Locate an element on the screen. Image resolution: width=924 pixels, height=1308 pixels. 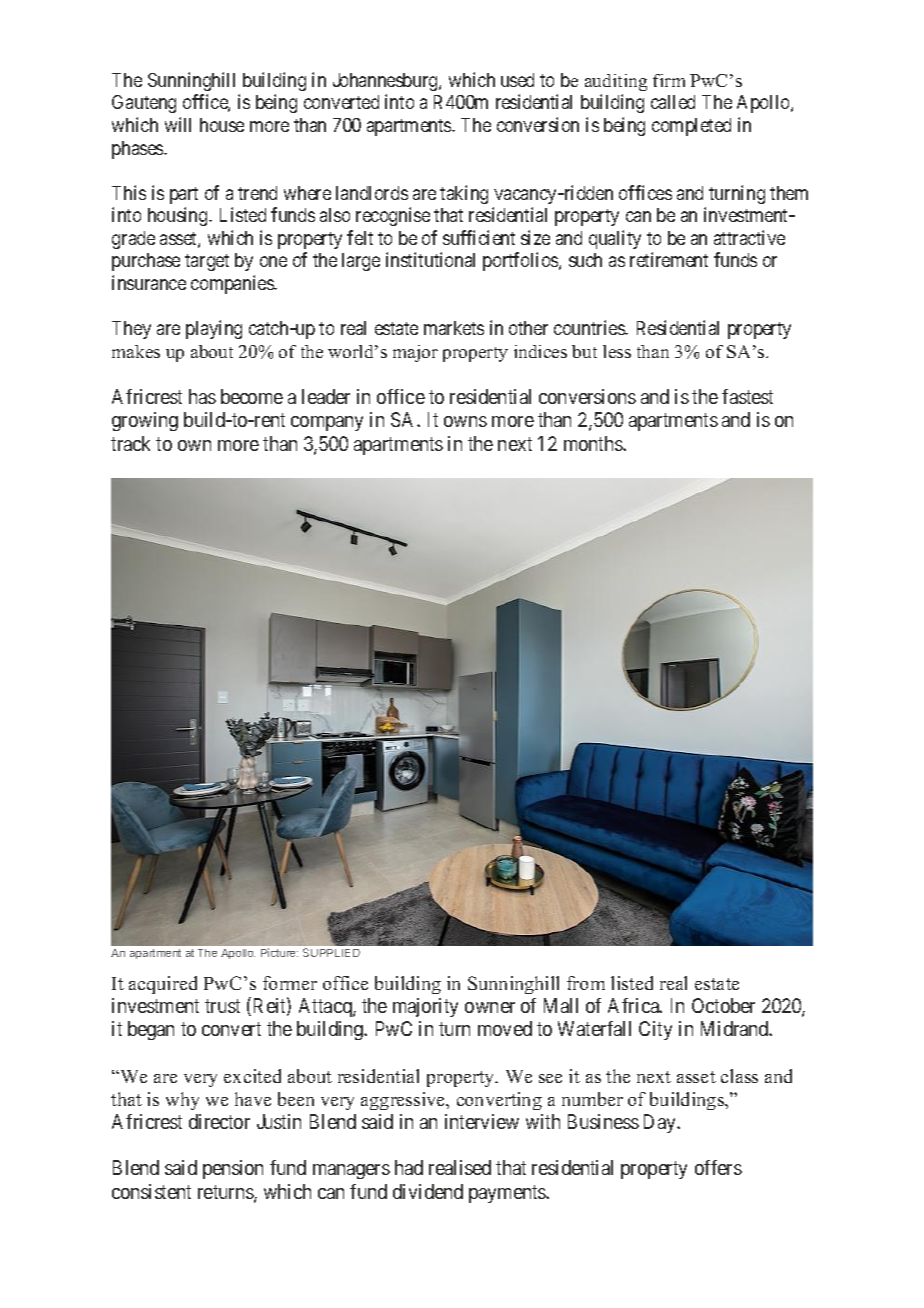
owns is located at coordinates (465, 421).
